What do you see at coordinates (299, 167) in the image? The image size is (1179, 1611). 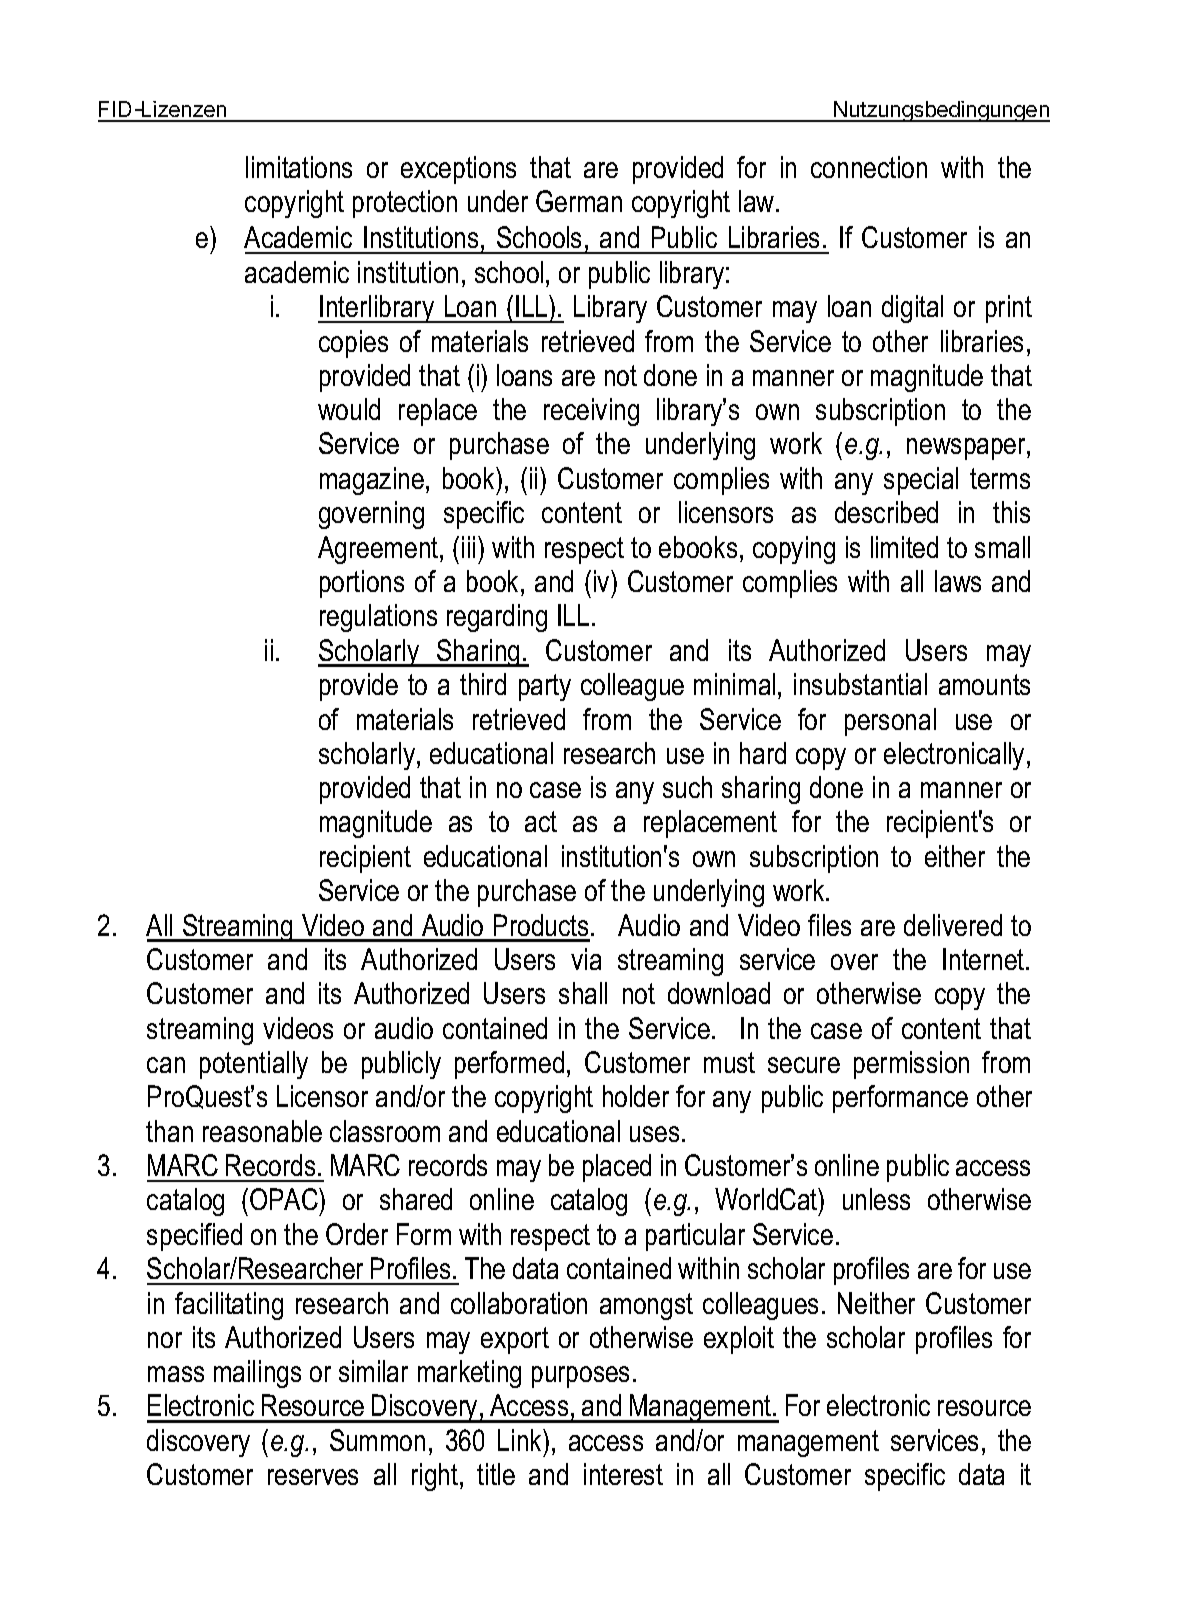 I see `limitations` at bounding box center [299, 167].
